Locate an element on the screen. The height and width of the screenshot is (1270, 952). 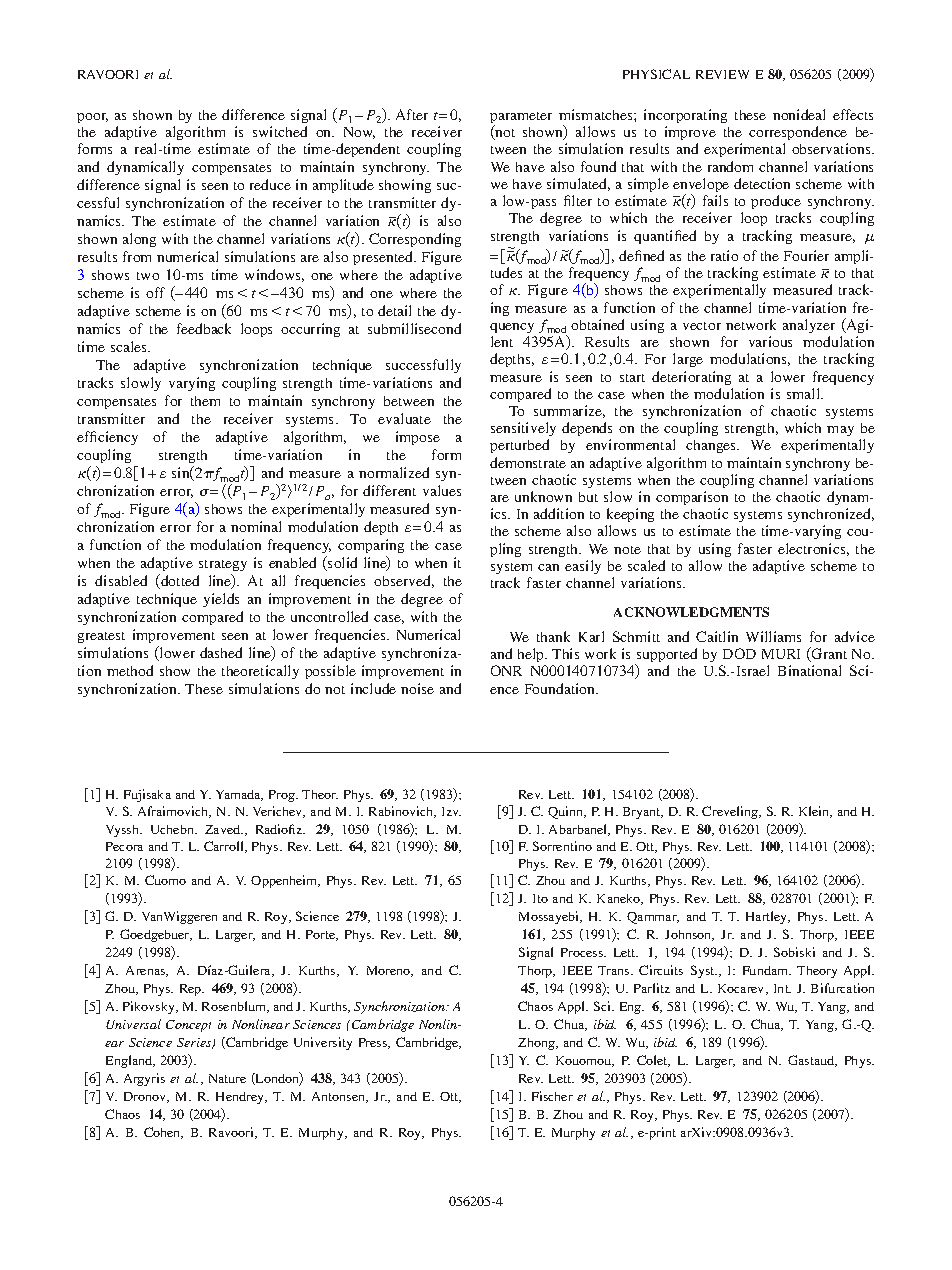
Fischer is located at coordinates (552, 1096).
